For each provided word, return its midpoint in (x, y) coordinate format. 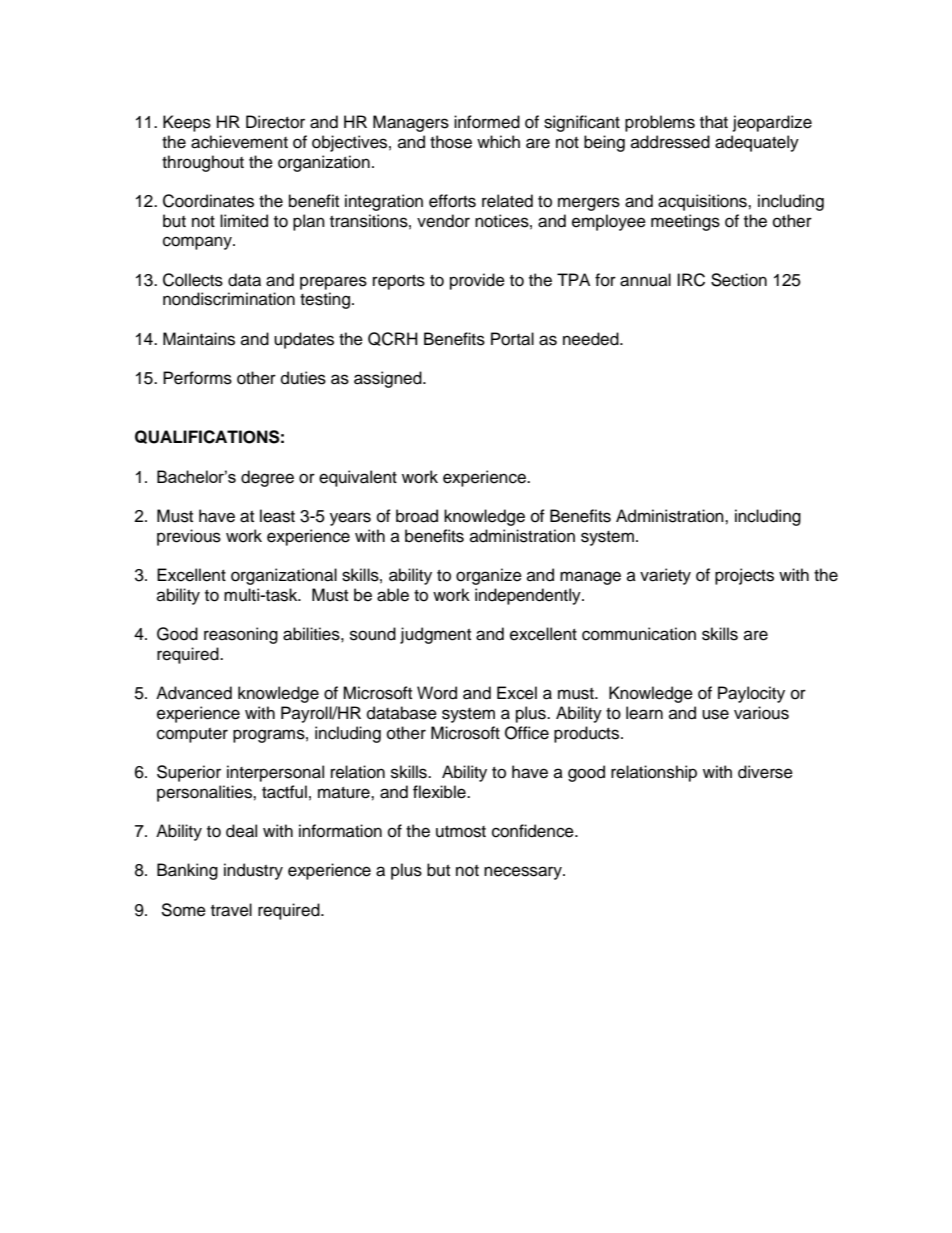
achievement (239, 142)
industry (253, 871)
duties (303, 378)
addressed (670, 142)
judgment (435, 635)
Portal (512, 339)
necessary (524, 873)
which (498, 142)
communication (639, 634)
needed (592, 339)
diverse (765, 772)
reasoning (241, 635)
